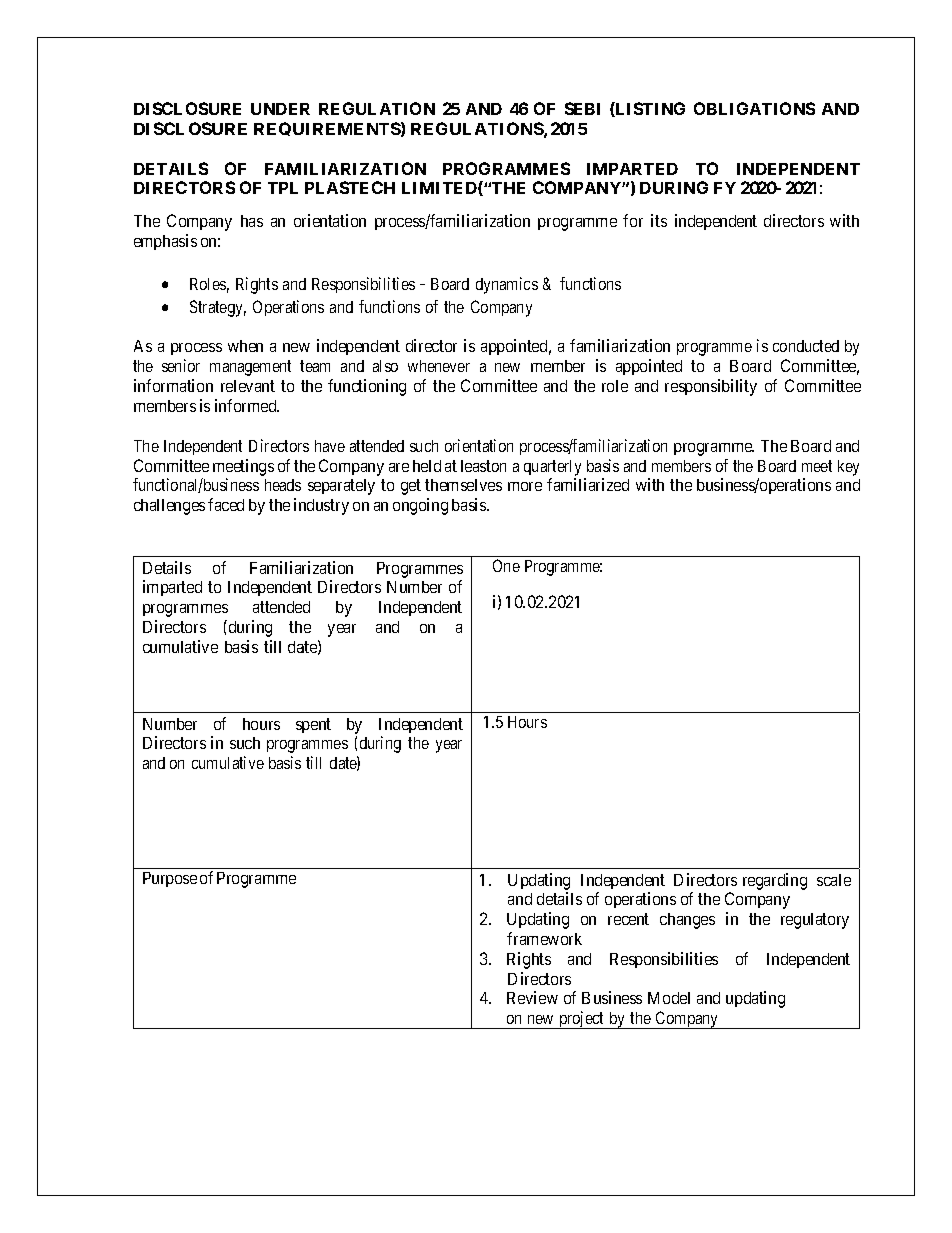  What do you see at coordinates (247, 405) in the image?
I see `informed` at bounding box center [247, 405].
